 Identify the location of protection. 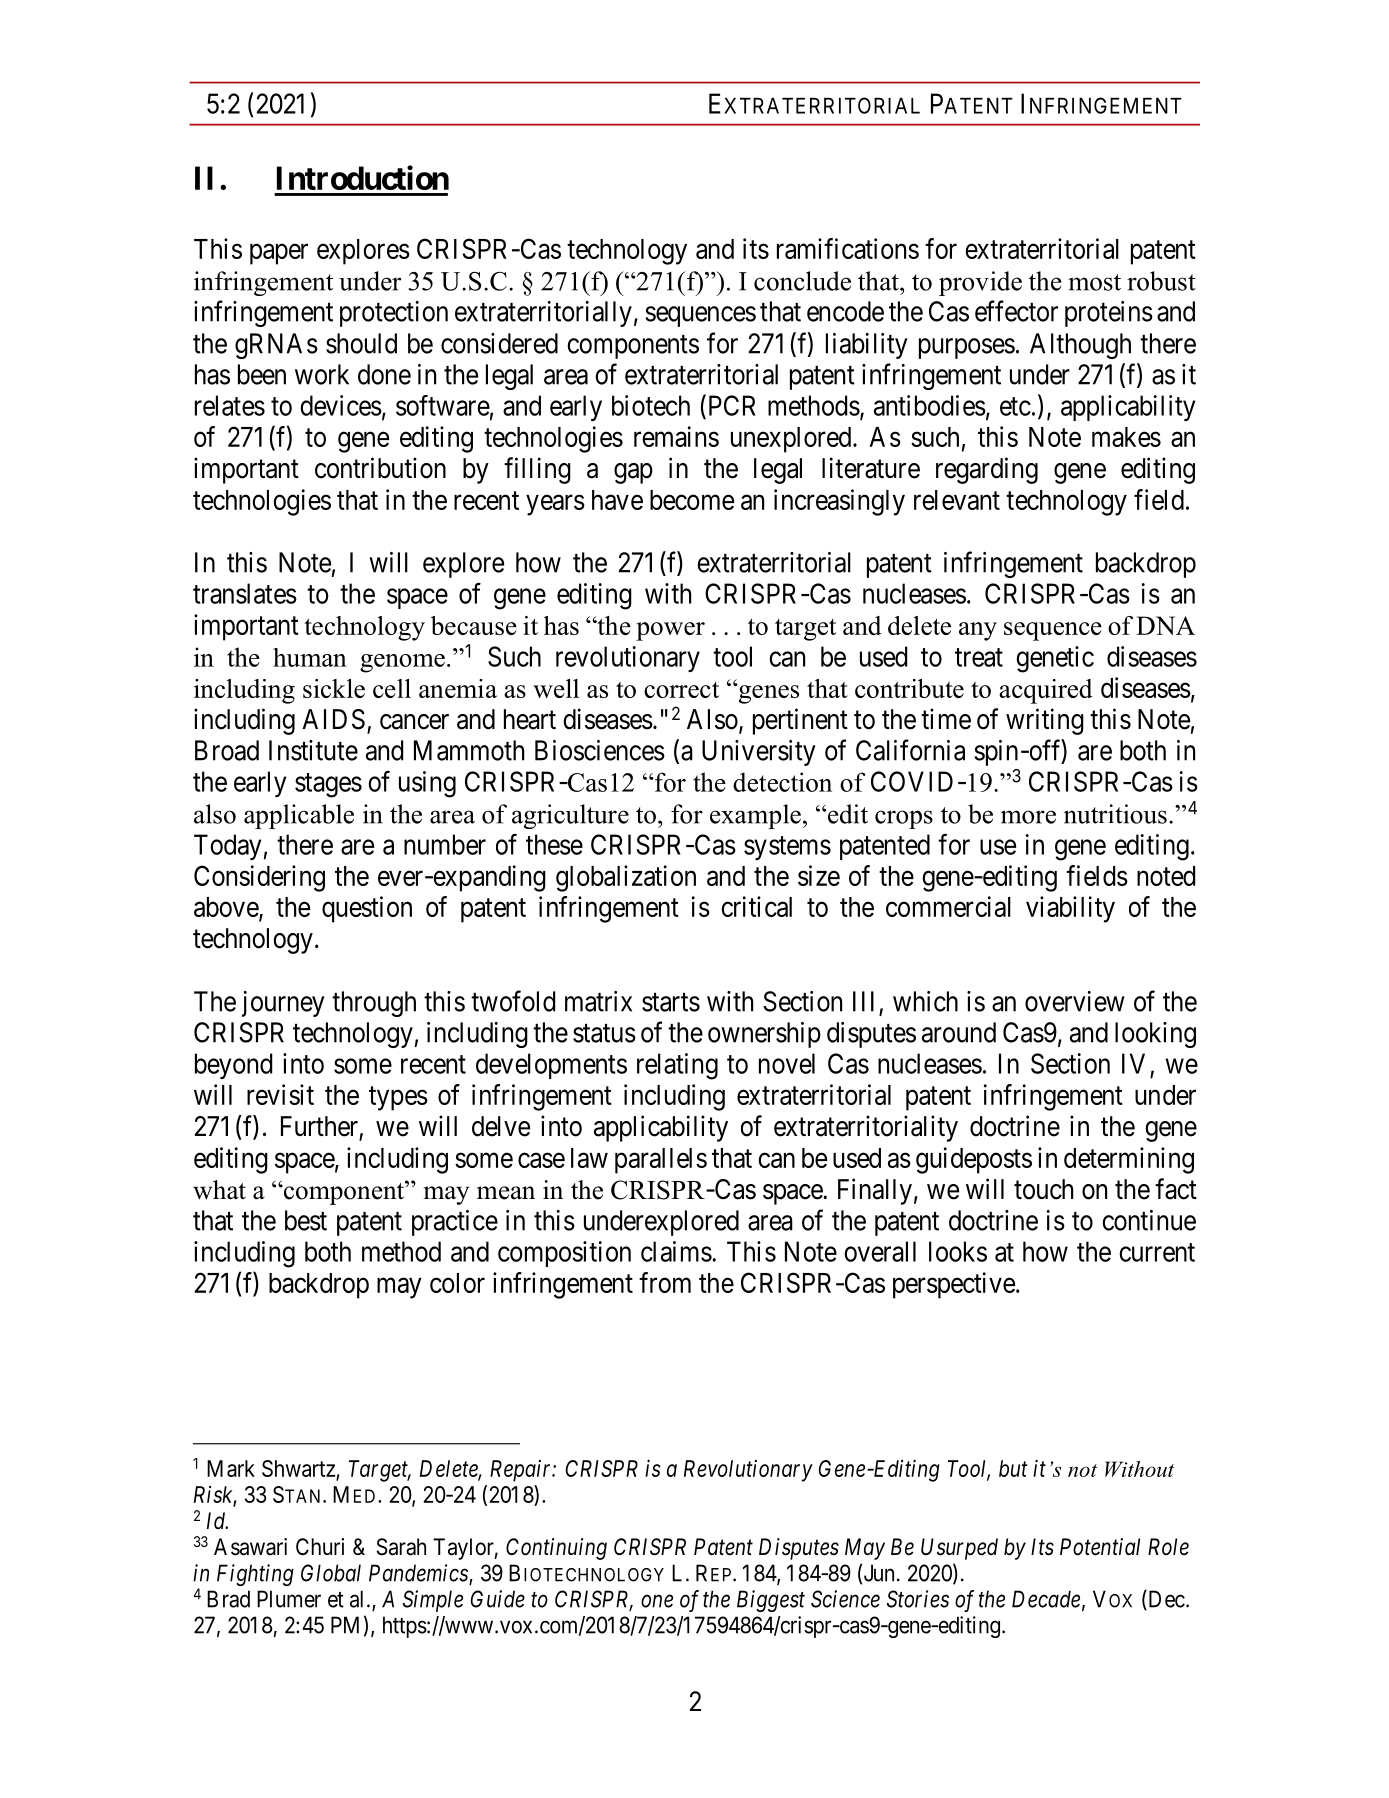
(394, 314).
